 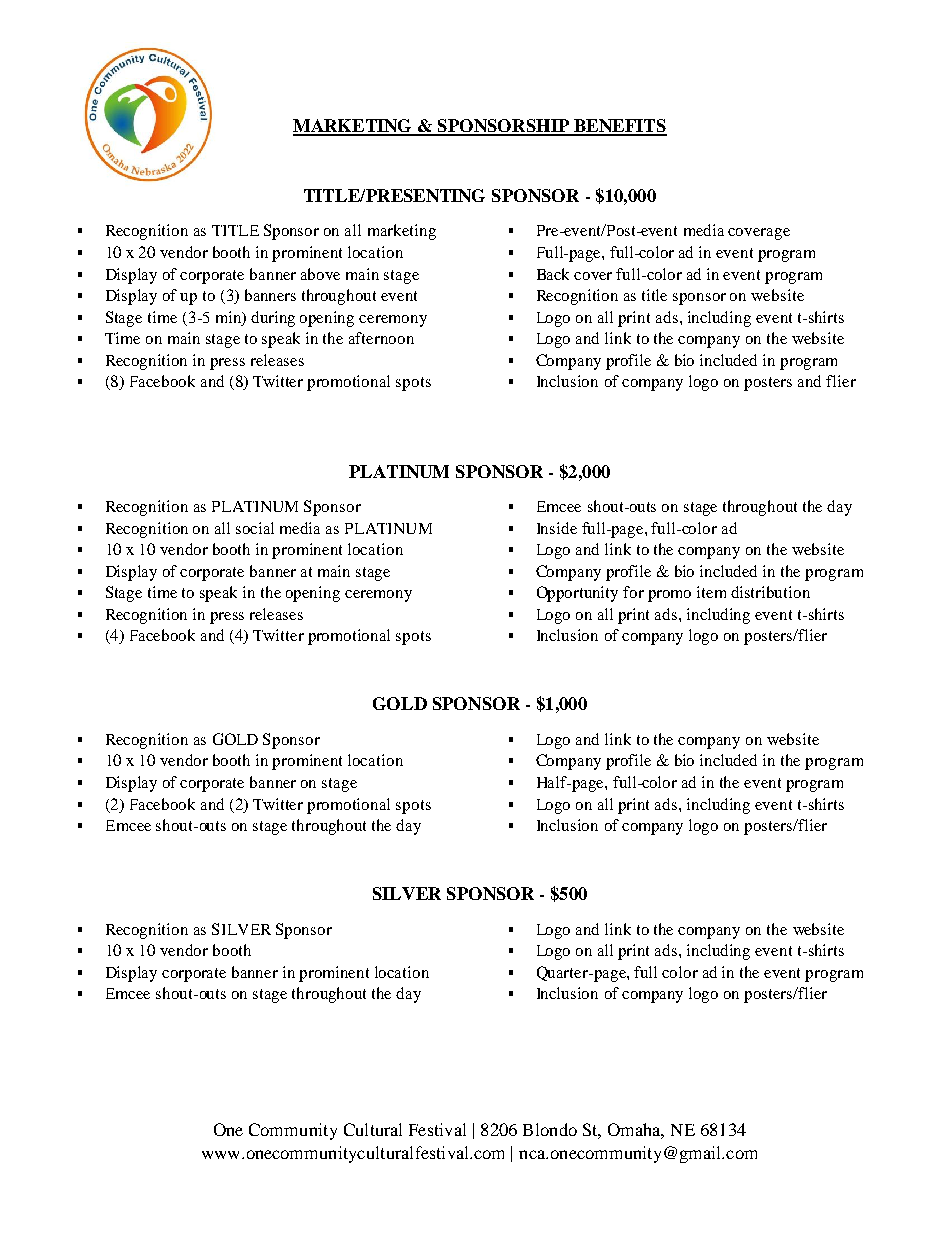 I want to click on distribution, so click(x=770, y=592).
